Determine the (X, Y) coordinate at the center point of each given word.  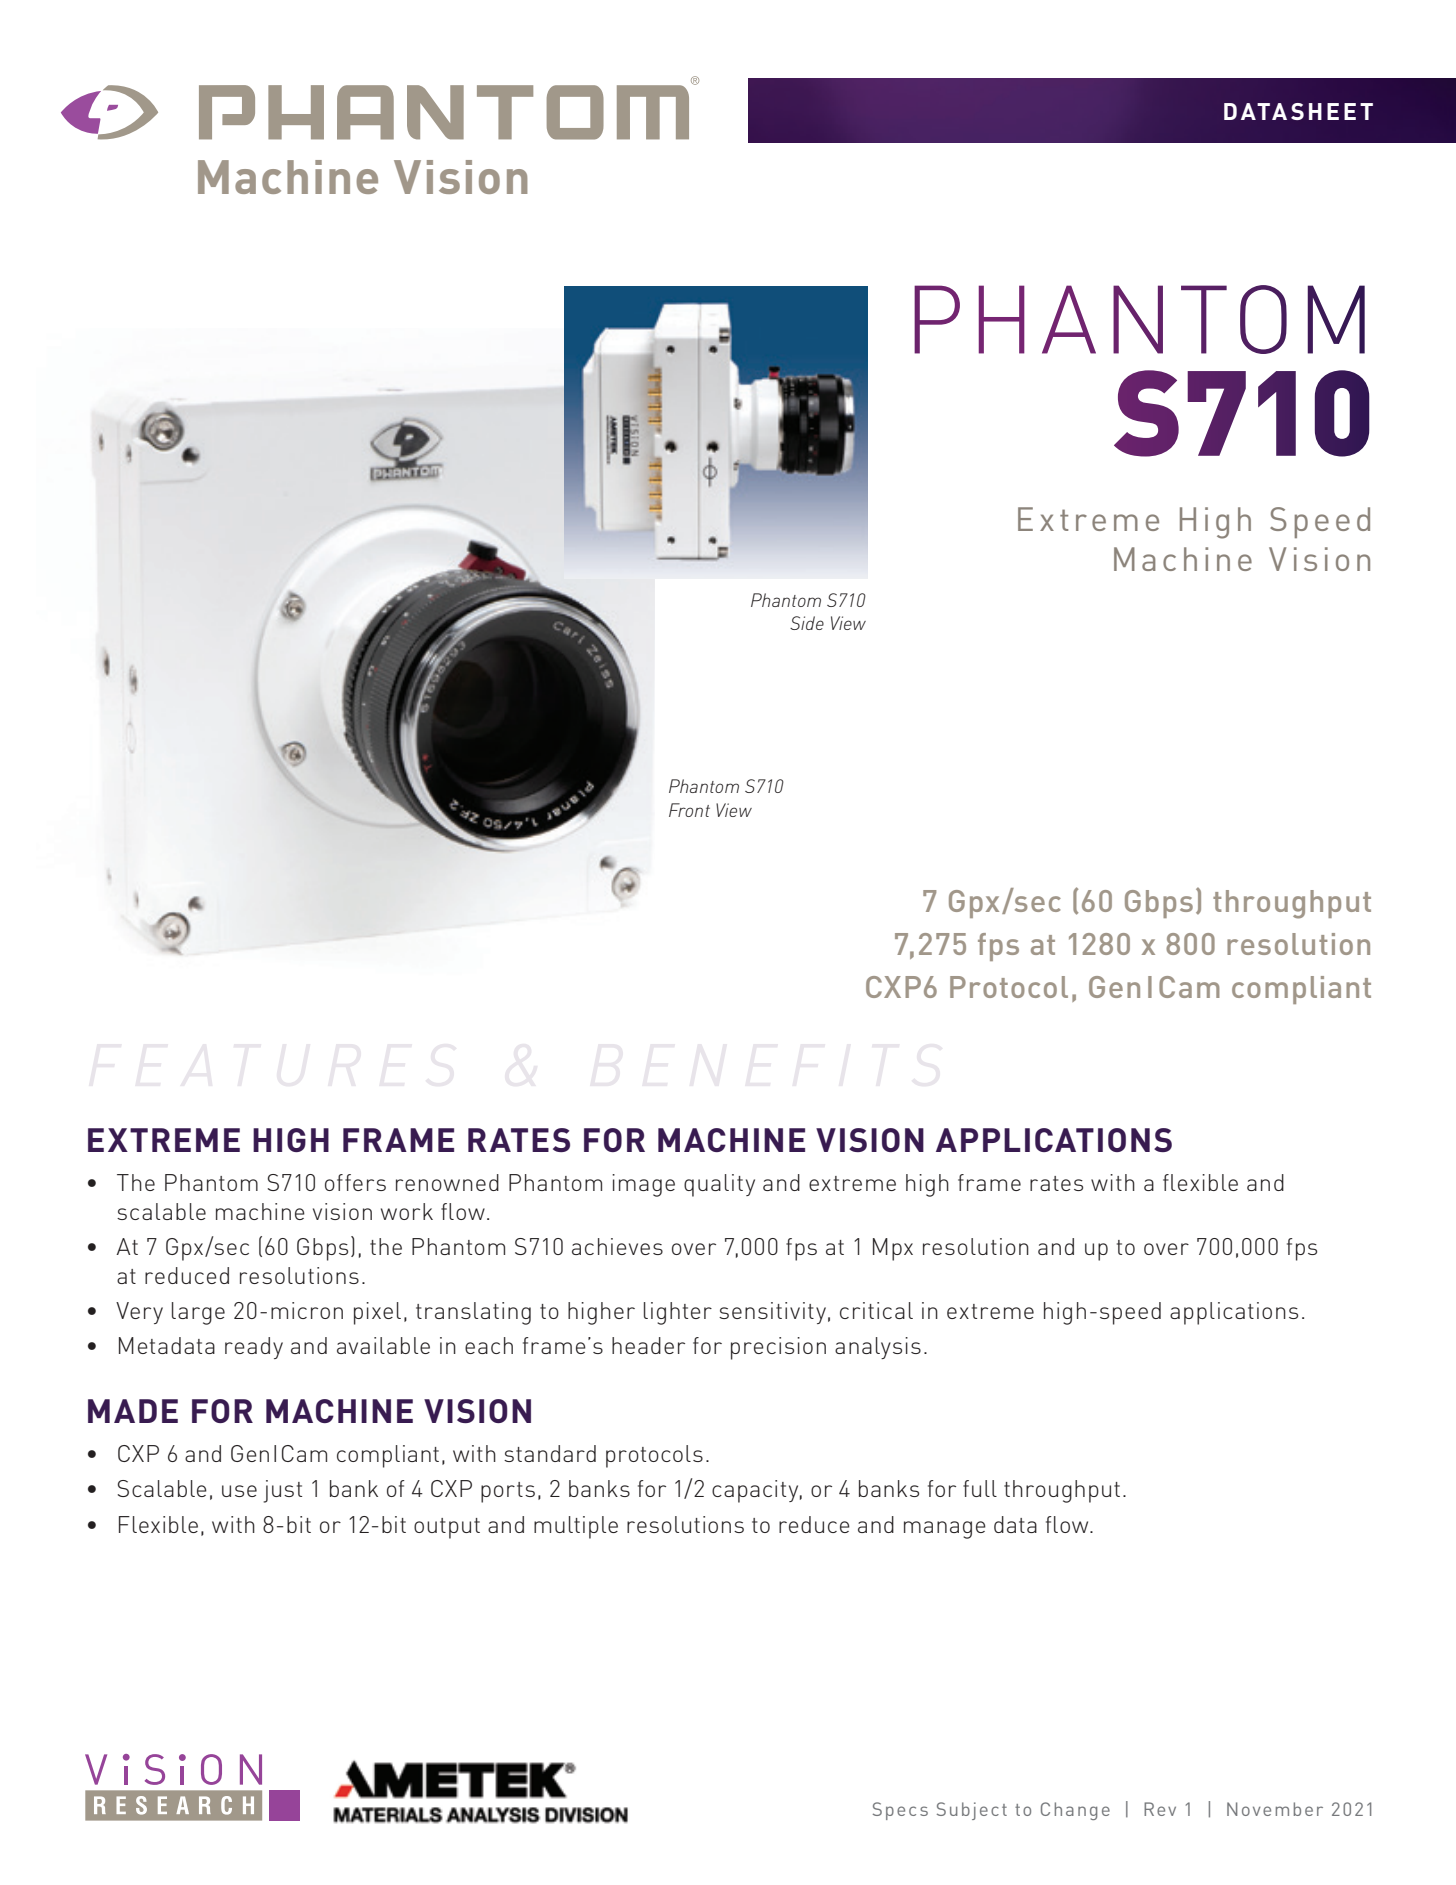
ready (254, 1348)
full (980, 1488)
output (447, 1528)
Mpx (893, 1249)
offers (355, 1182)
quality (719, 1185)
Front (689, 810)
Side (807, 623)
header (648, 1345)
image (643, 1185)
